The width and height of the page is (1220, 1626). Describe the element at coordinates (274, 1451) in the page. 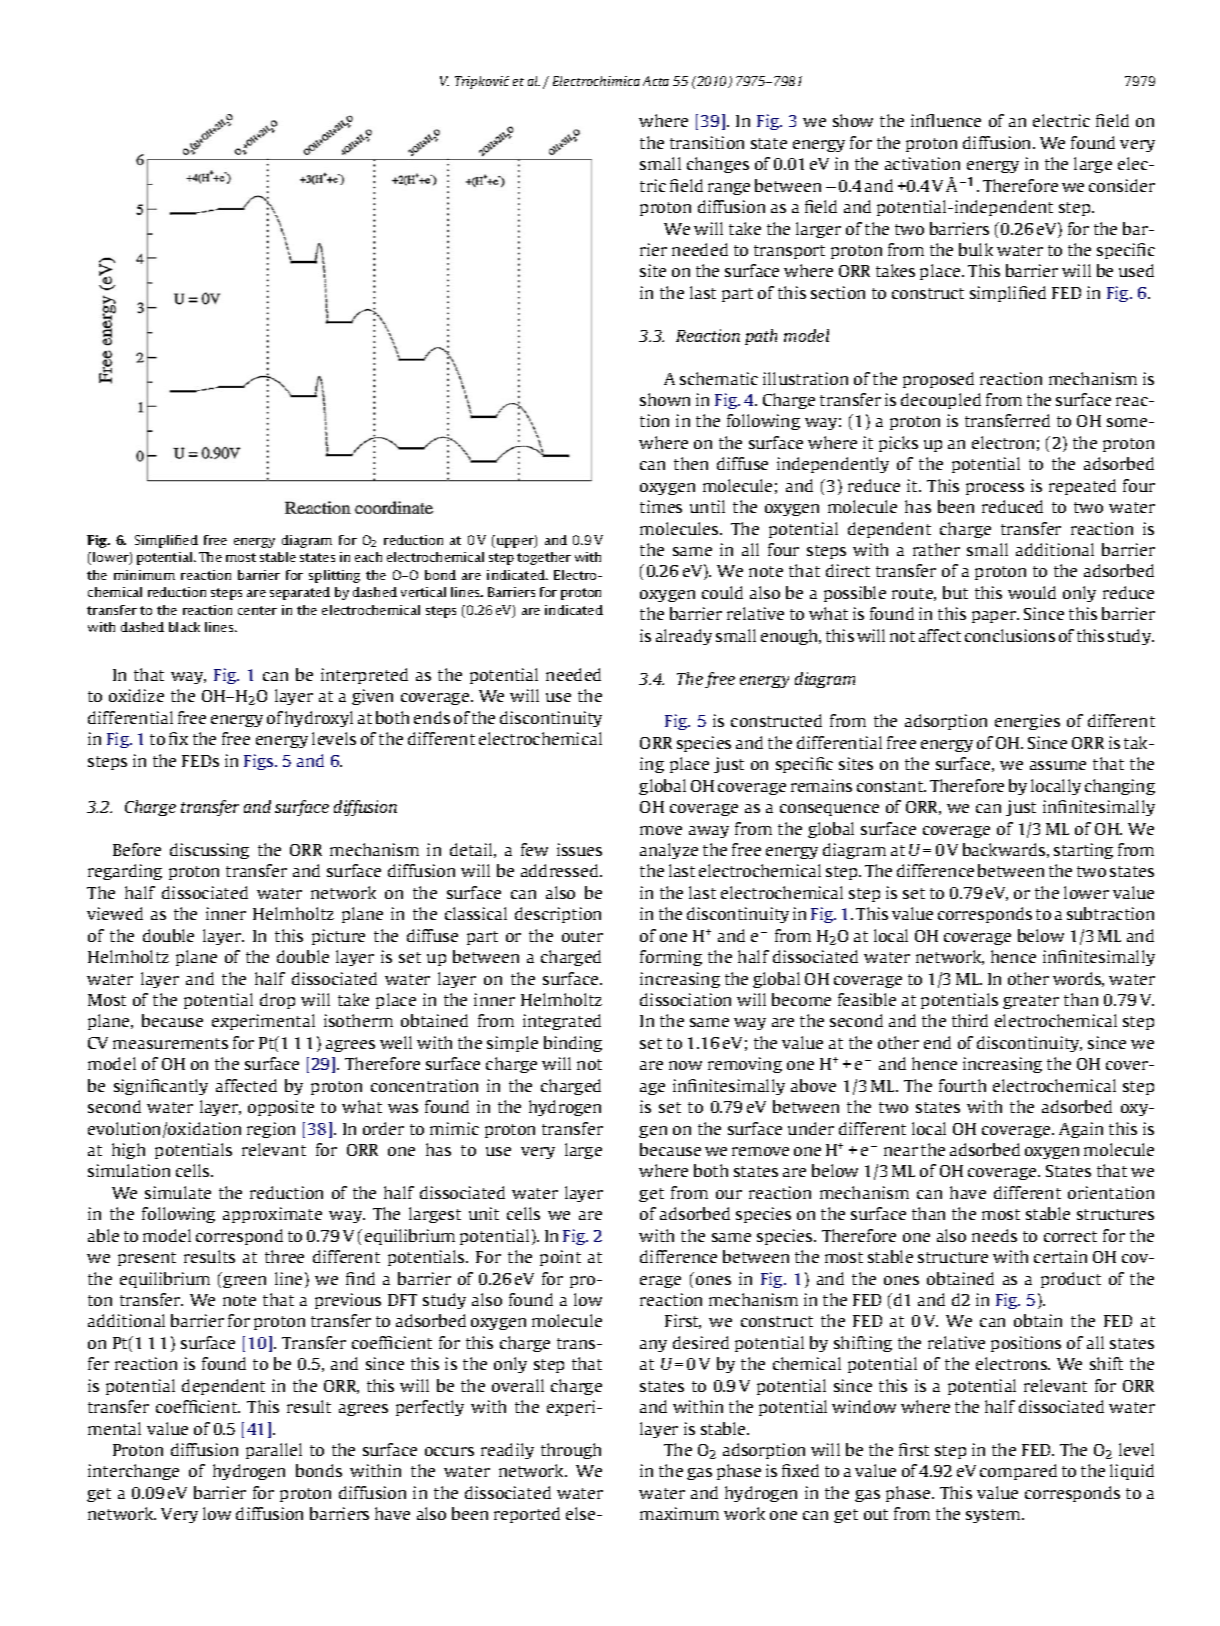

I see `parallel` at that location.
